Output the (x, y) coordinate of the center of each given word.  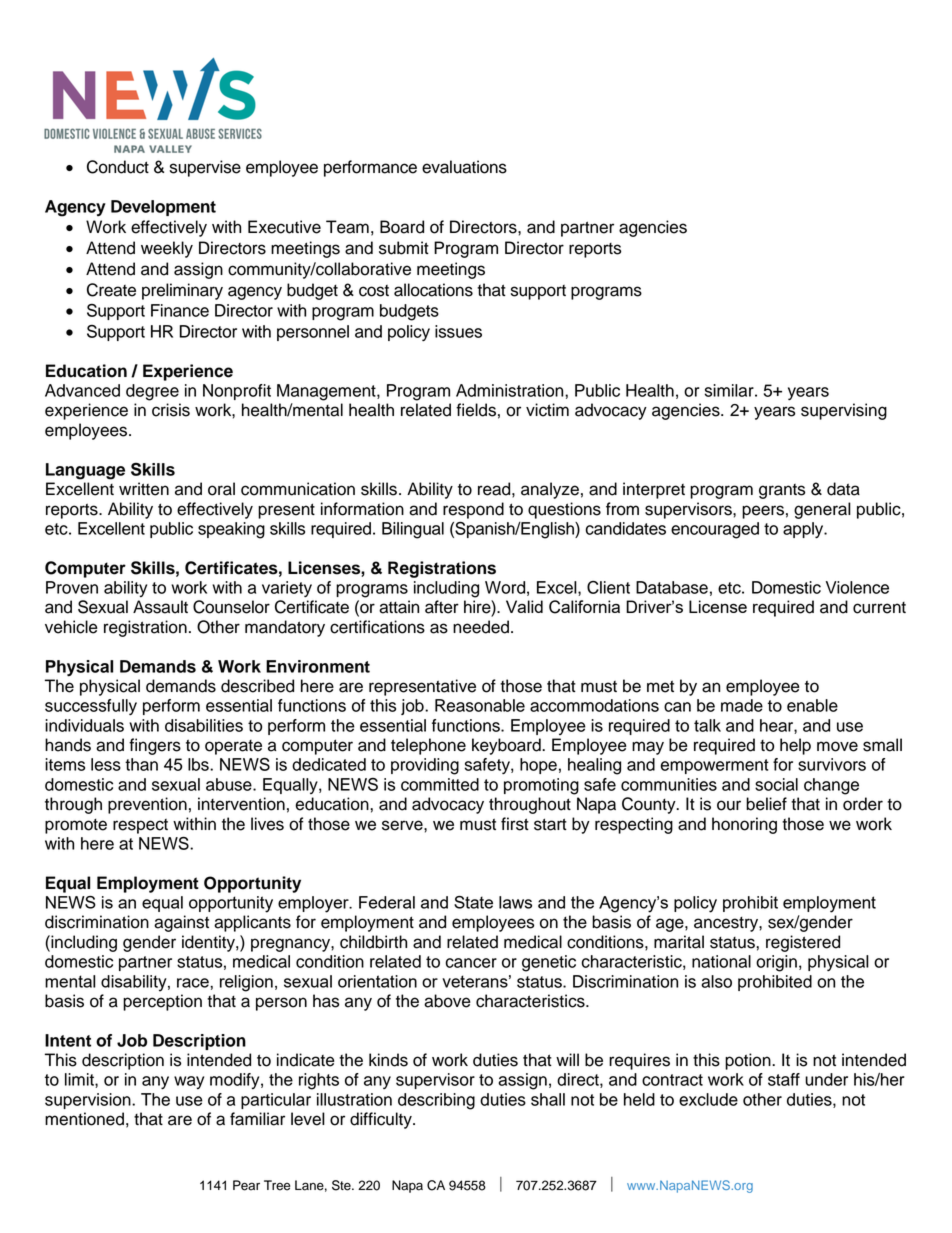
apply (804, 530)
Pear (246, 1185)
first (515, 824)
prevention (147, 805)
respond (473, 510)
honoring (744, 825)
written (144, 489)
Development (163, 208)
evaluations (464, 167)
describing (436, 1101)
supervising (844, 411)
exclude (708, 1099)
